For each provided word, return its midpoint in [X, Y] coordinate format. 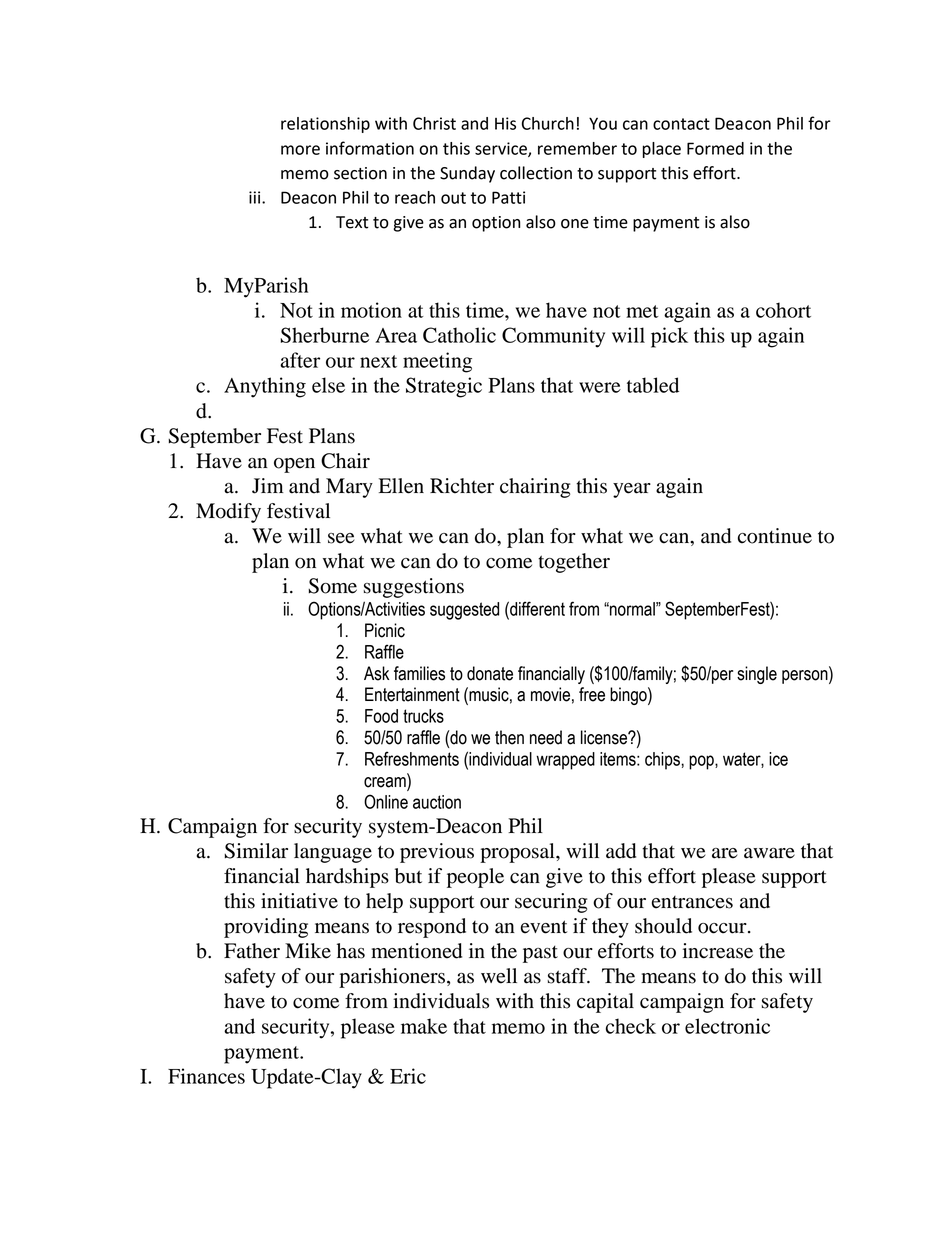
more [300, 150]
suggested [464, 611]
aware [769, 853]
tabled [653, 385]
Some [332, 586]
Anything [265, 387]
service [502, 149]
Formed [715, 148]
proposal [518, 853]
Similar [256, 851]
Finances [206, 1076]
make [424, 1026]
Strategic [444, 387]
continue [775, 536]
